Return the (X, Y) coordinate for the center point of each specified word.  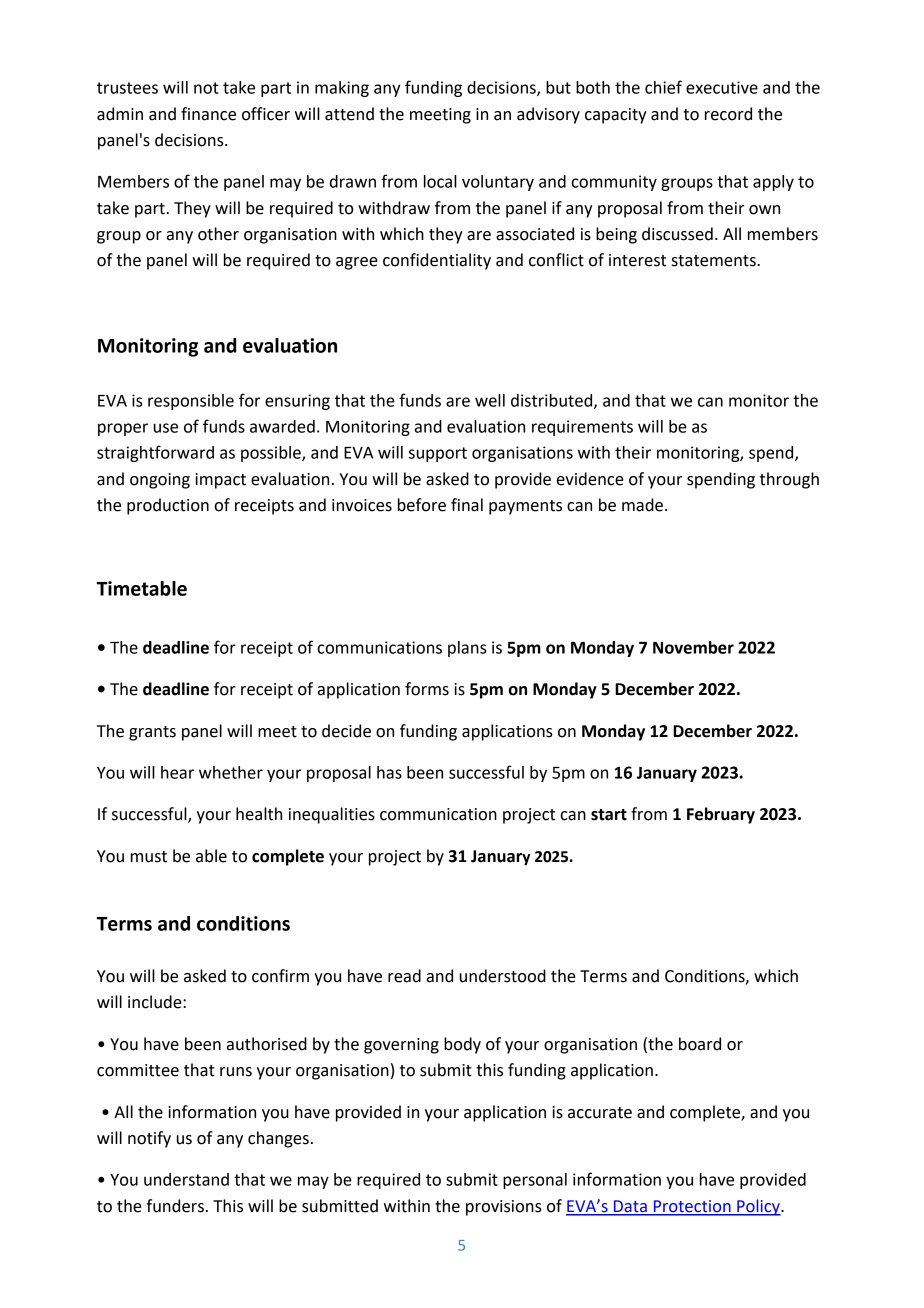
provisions (504, 1208)
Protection (692, 1207)
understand (186, 1179)
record (728, 114)
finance (208, 114)
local (440, 181)
